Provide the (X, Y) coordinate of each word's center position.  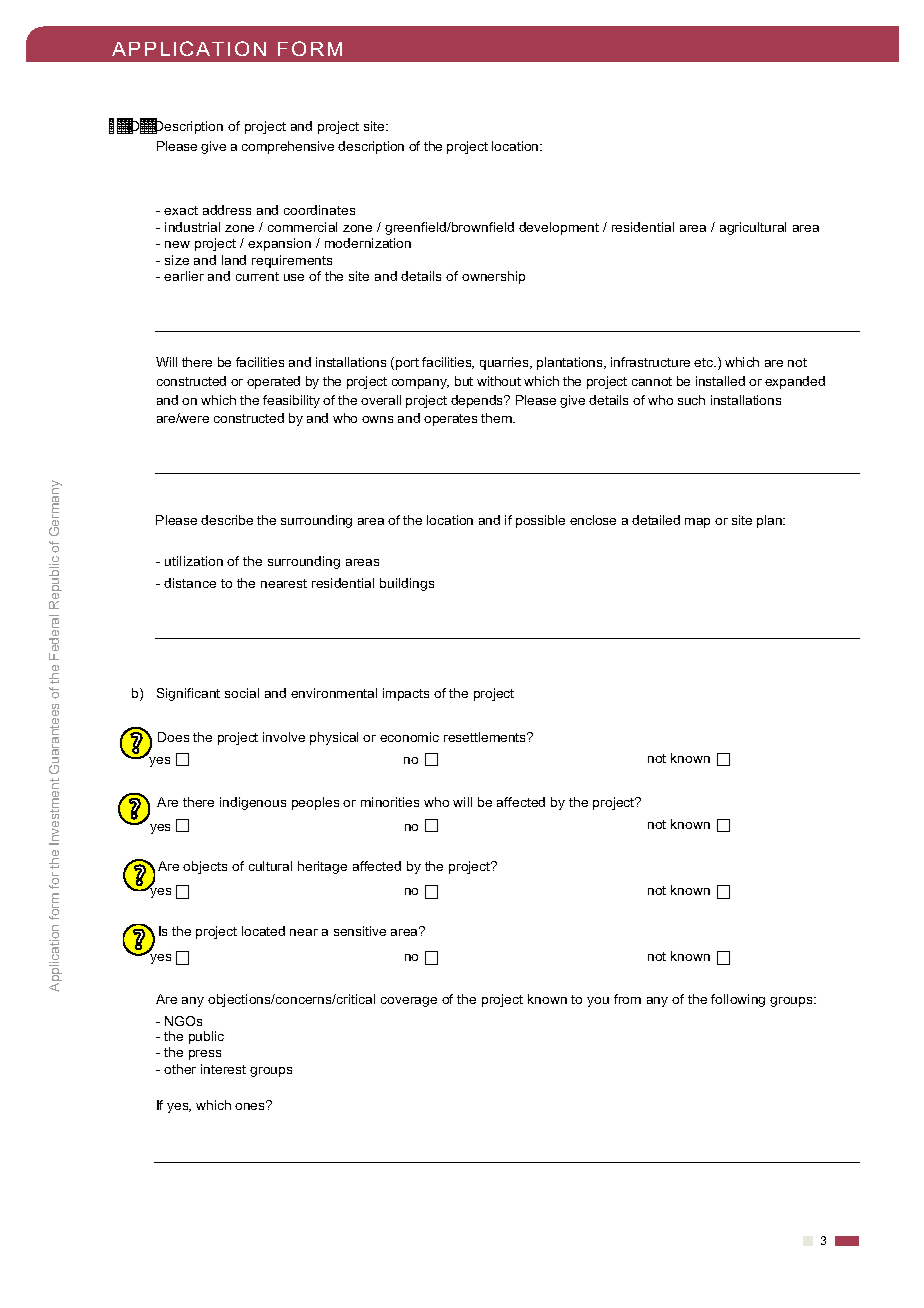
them (497, 418)
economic (409, 737)
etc (705, 362)
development (559, 228)
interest (223, 1069)
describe (227, 520)
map (697, 523)
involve (284, 737)
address (227, 210)
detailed (656, 520)
